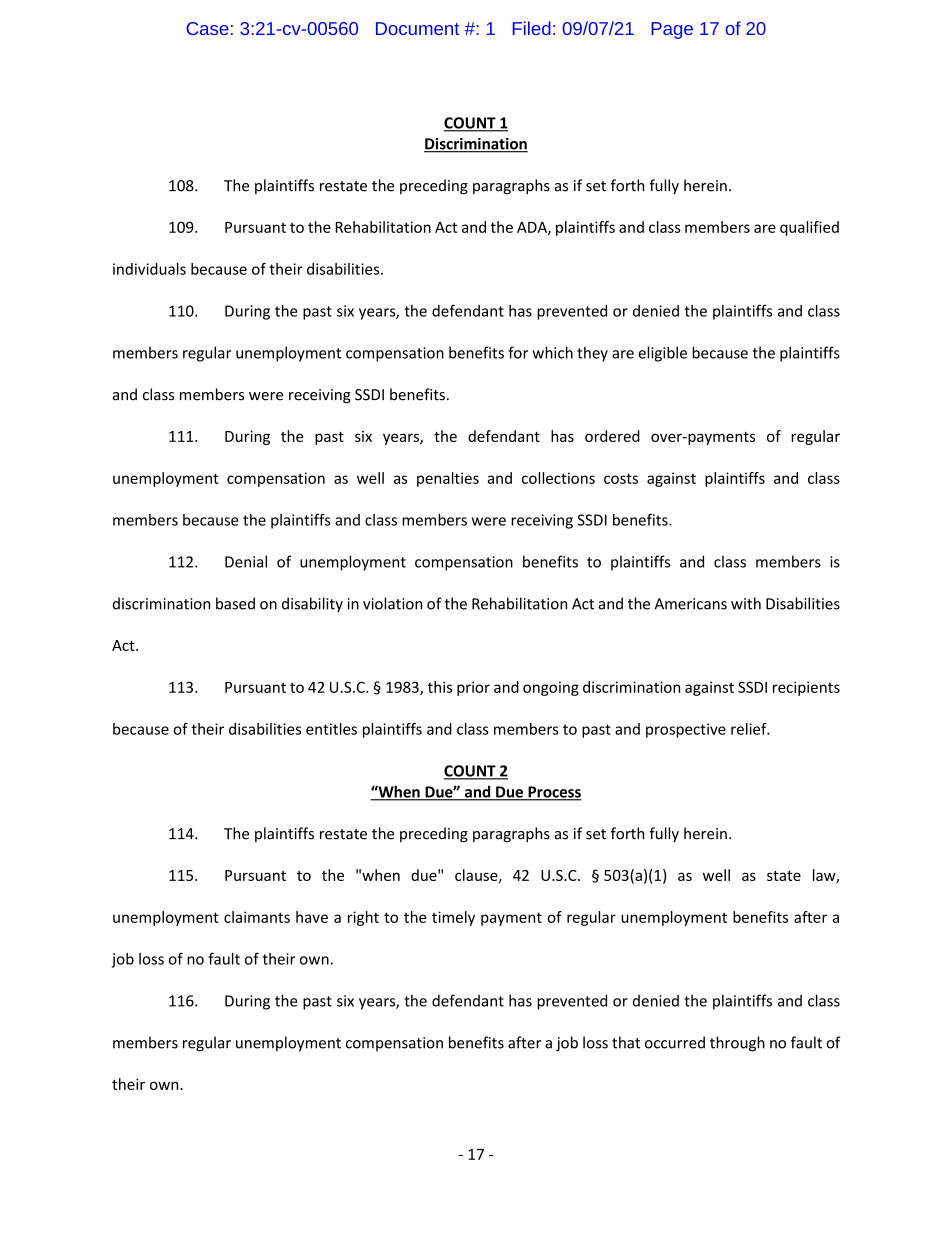 The width and height of the screenshot is (952, 1233). I want to click on Case, so click(207, 28).
